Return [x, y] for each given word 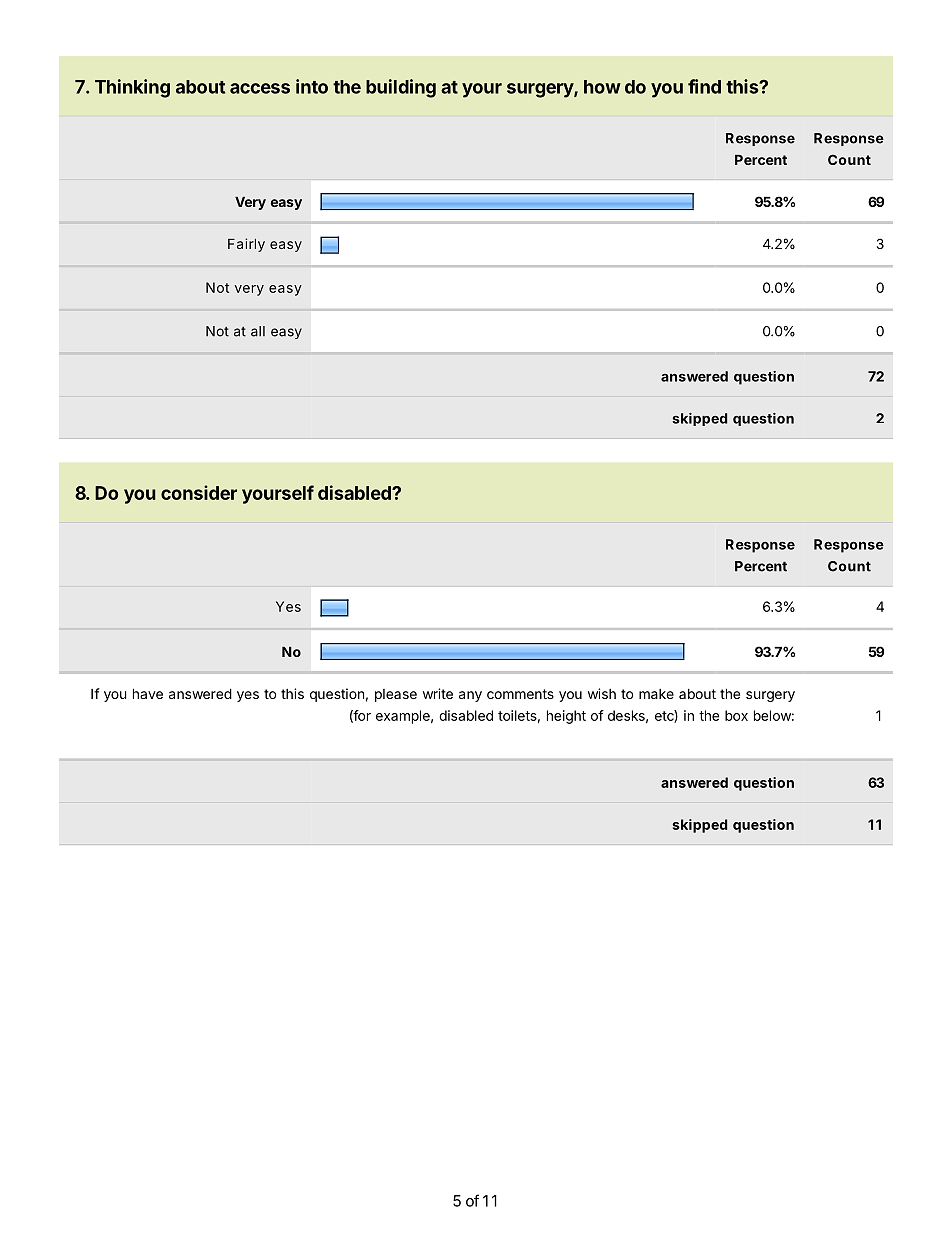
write [438, 693]
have [148, 693]
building [401, 88]
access [260, 88]
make [656, 694]
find [704, 86]
